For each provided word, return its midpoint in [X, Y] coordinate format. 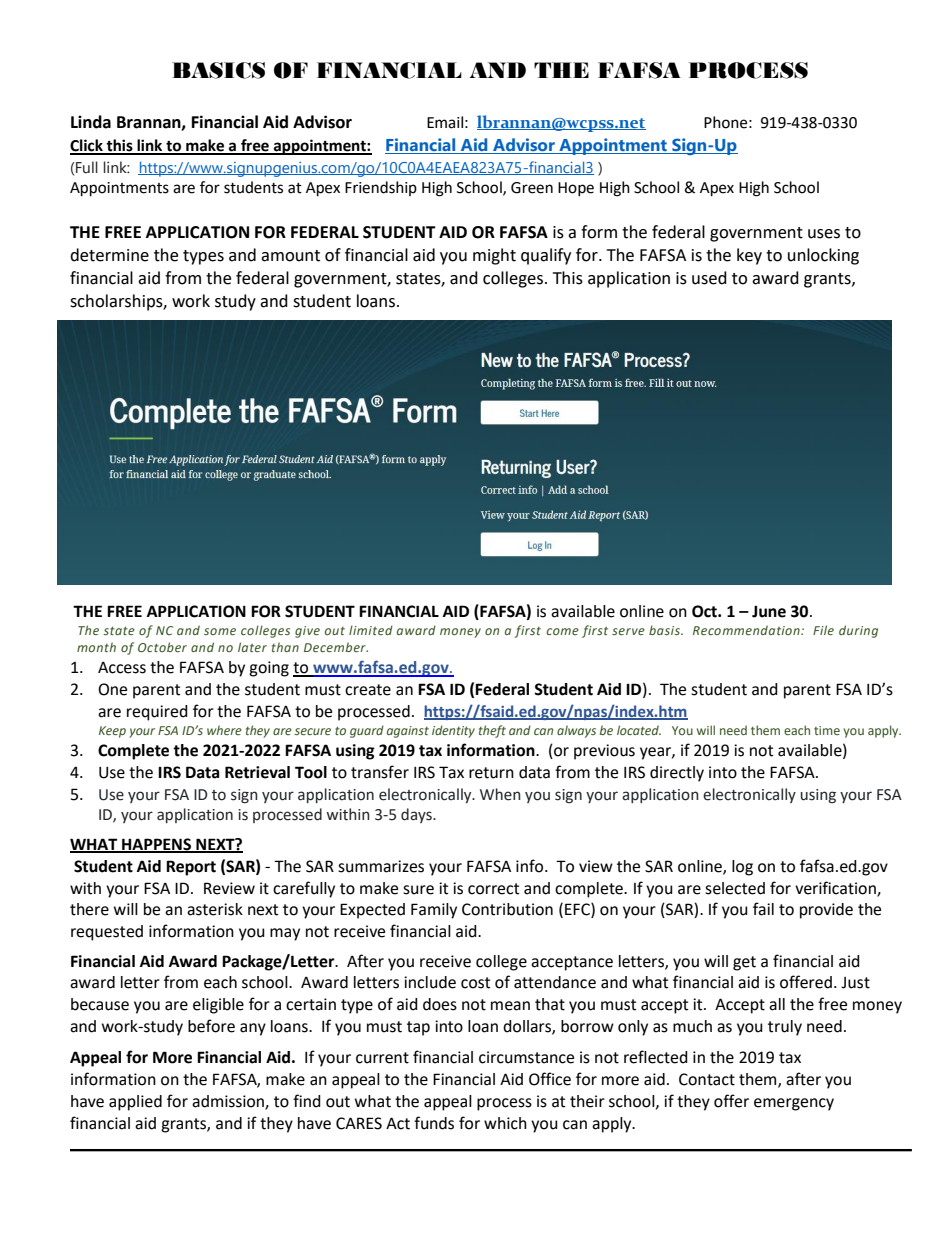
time [827, 730]
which [505, 1123]
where [224, 730]
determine [109, 255]
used [709, 278]
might [494, 256]
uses [824, 234]
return [491, 773]
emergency [794, 1104]
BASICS [218, 70]
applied [135, 1103]
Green [532, 188]
